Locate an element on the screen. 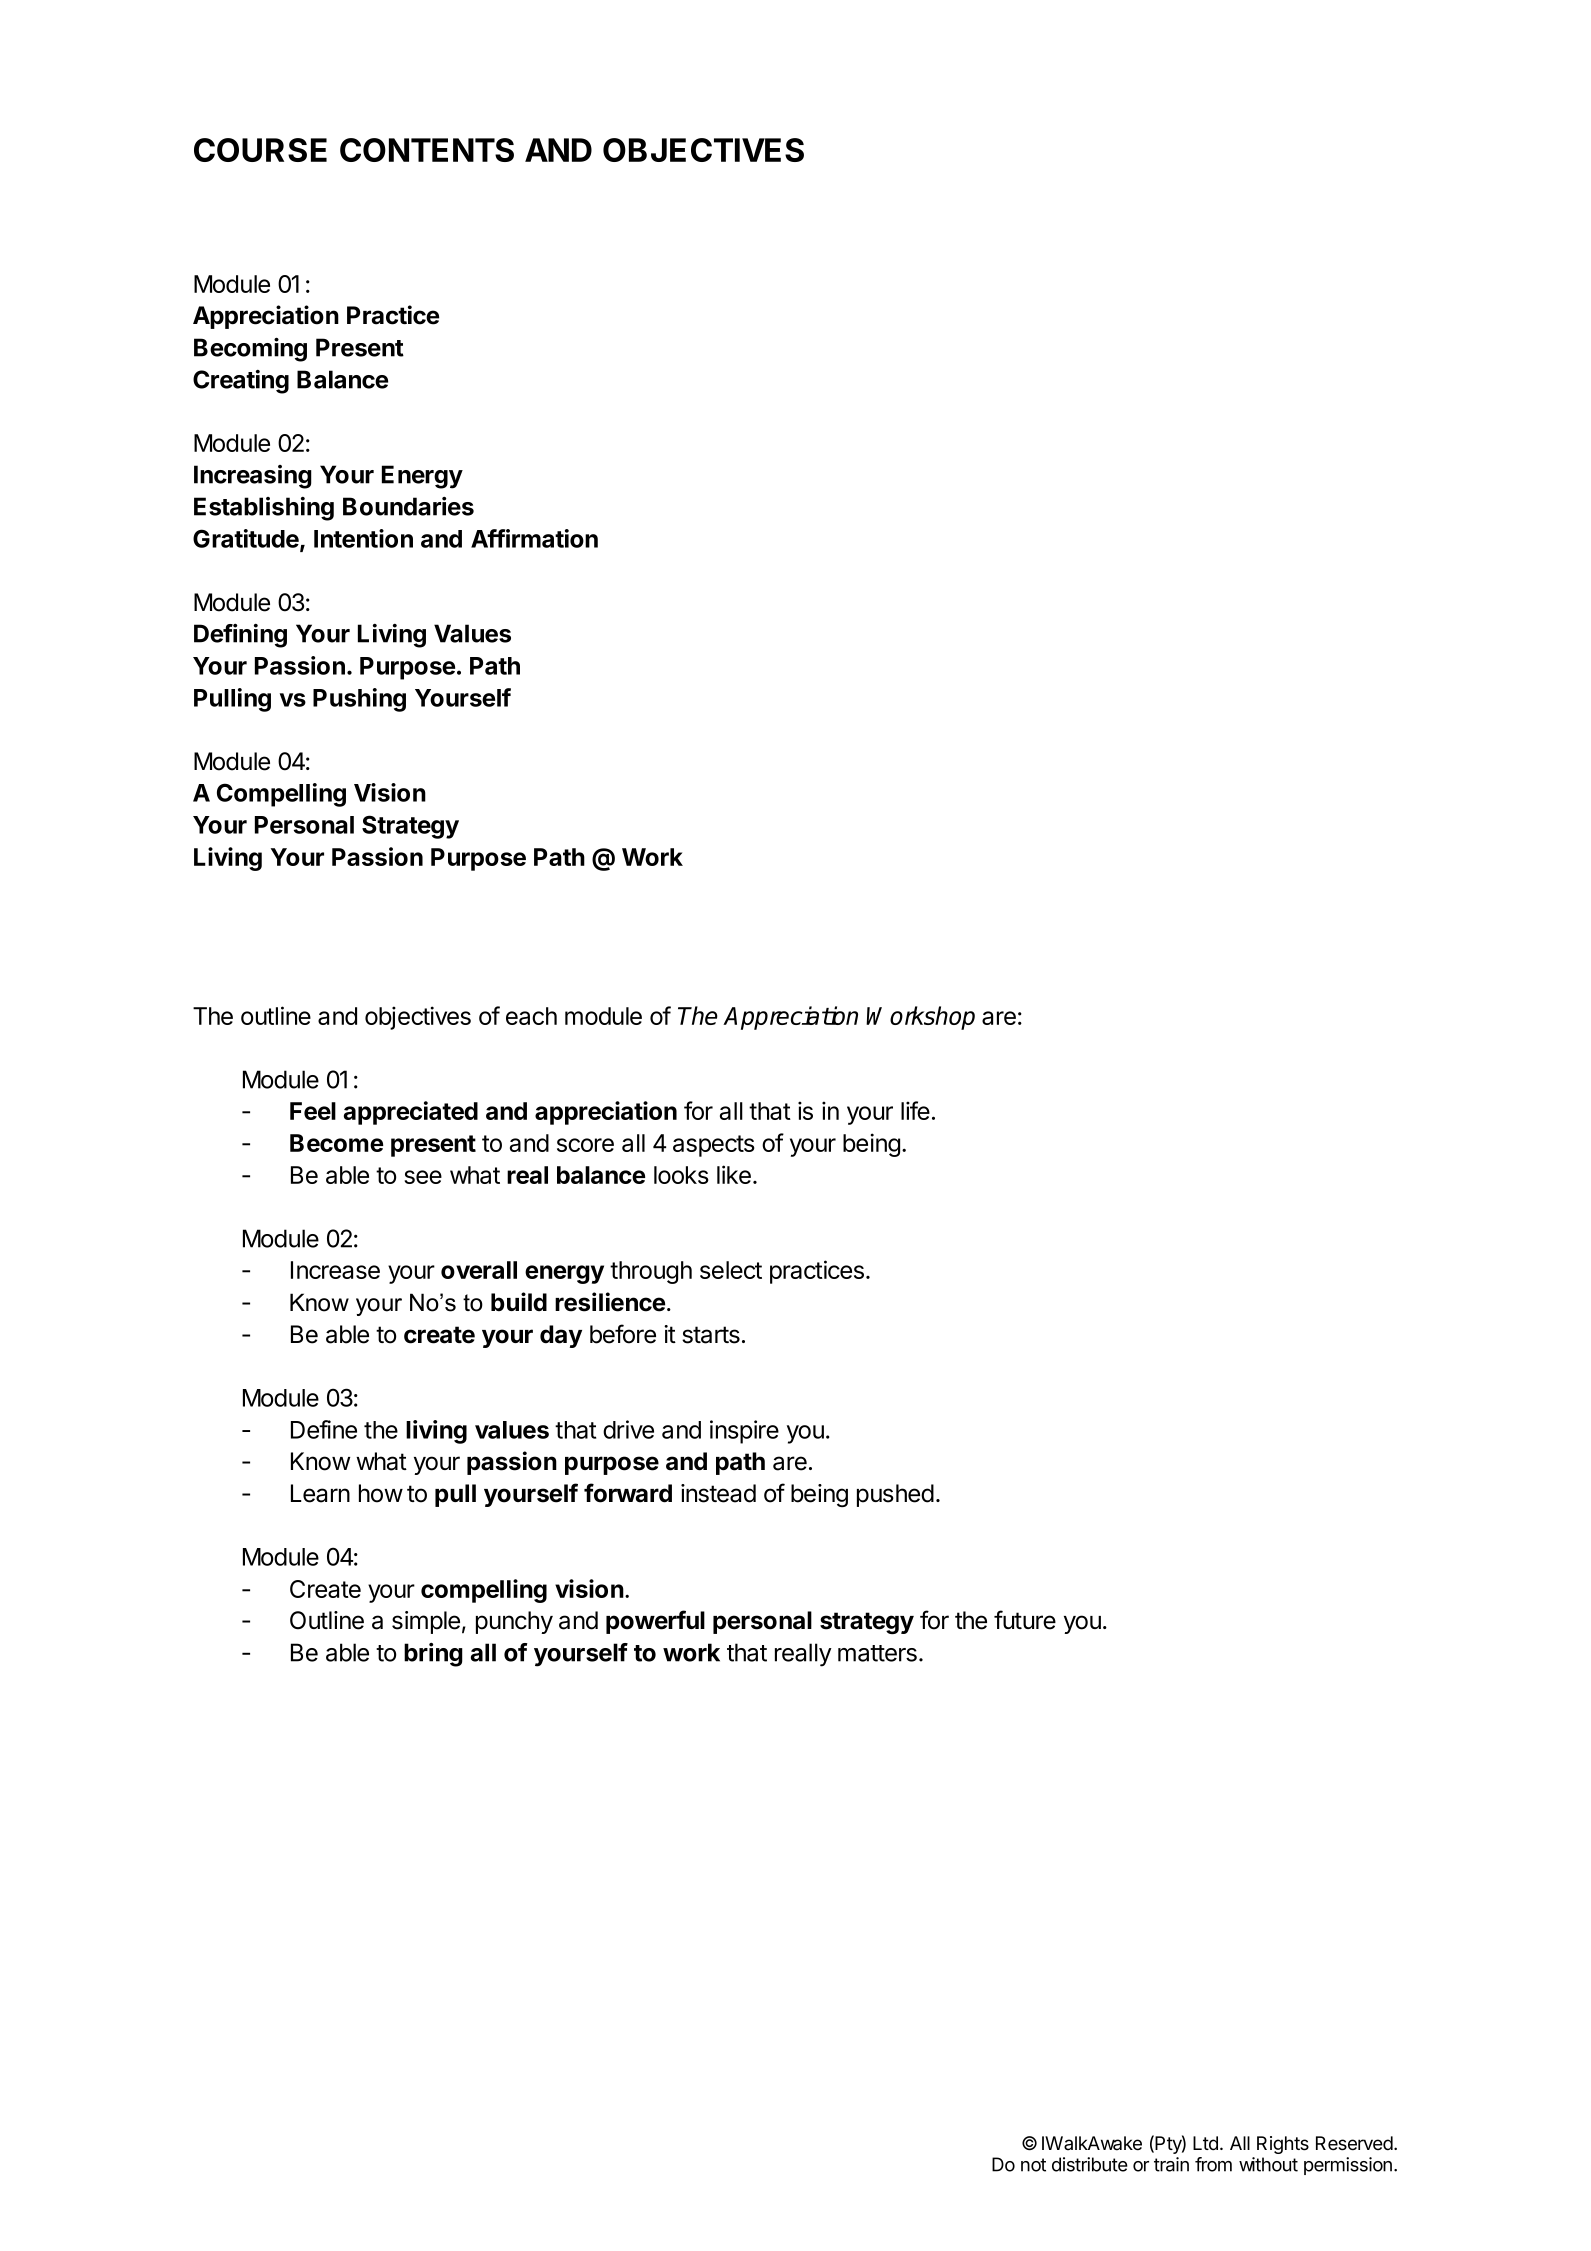 The height and width of the screenshot is (2251, 1591). life is located at coordinates (915, 1110).
